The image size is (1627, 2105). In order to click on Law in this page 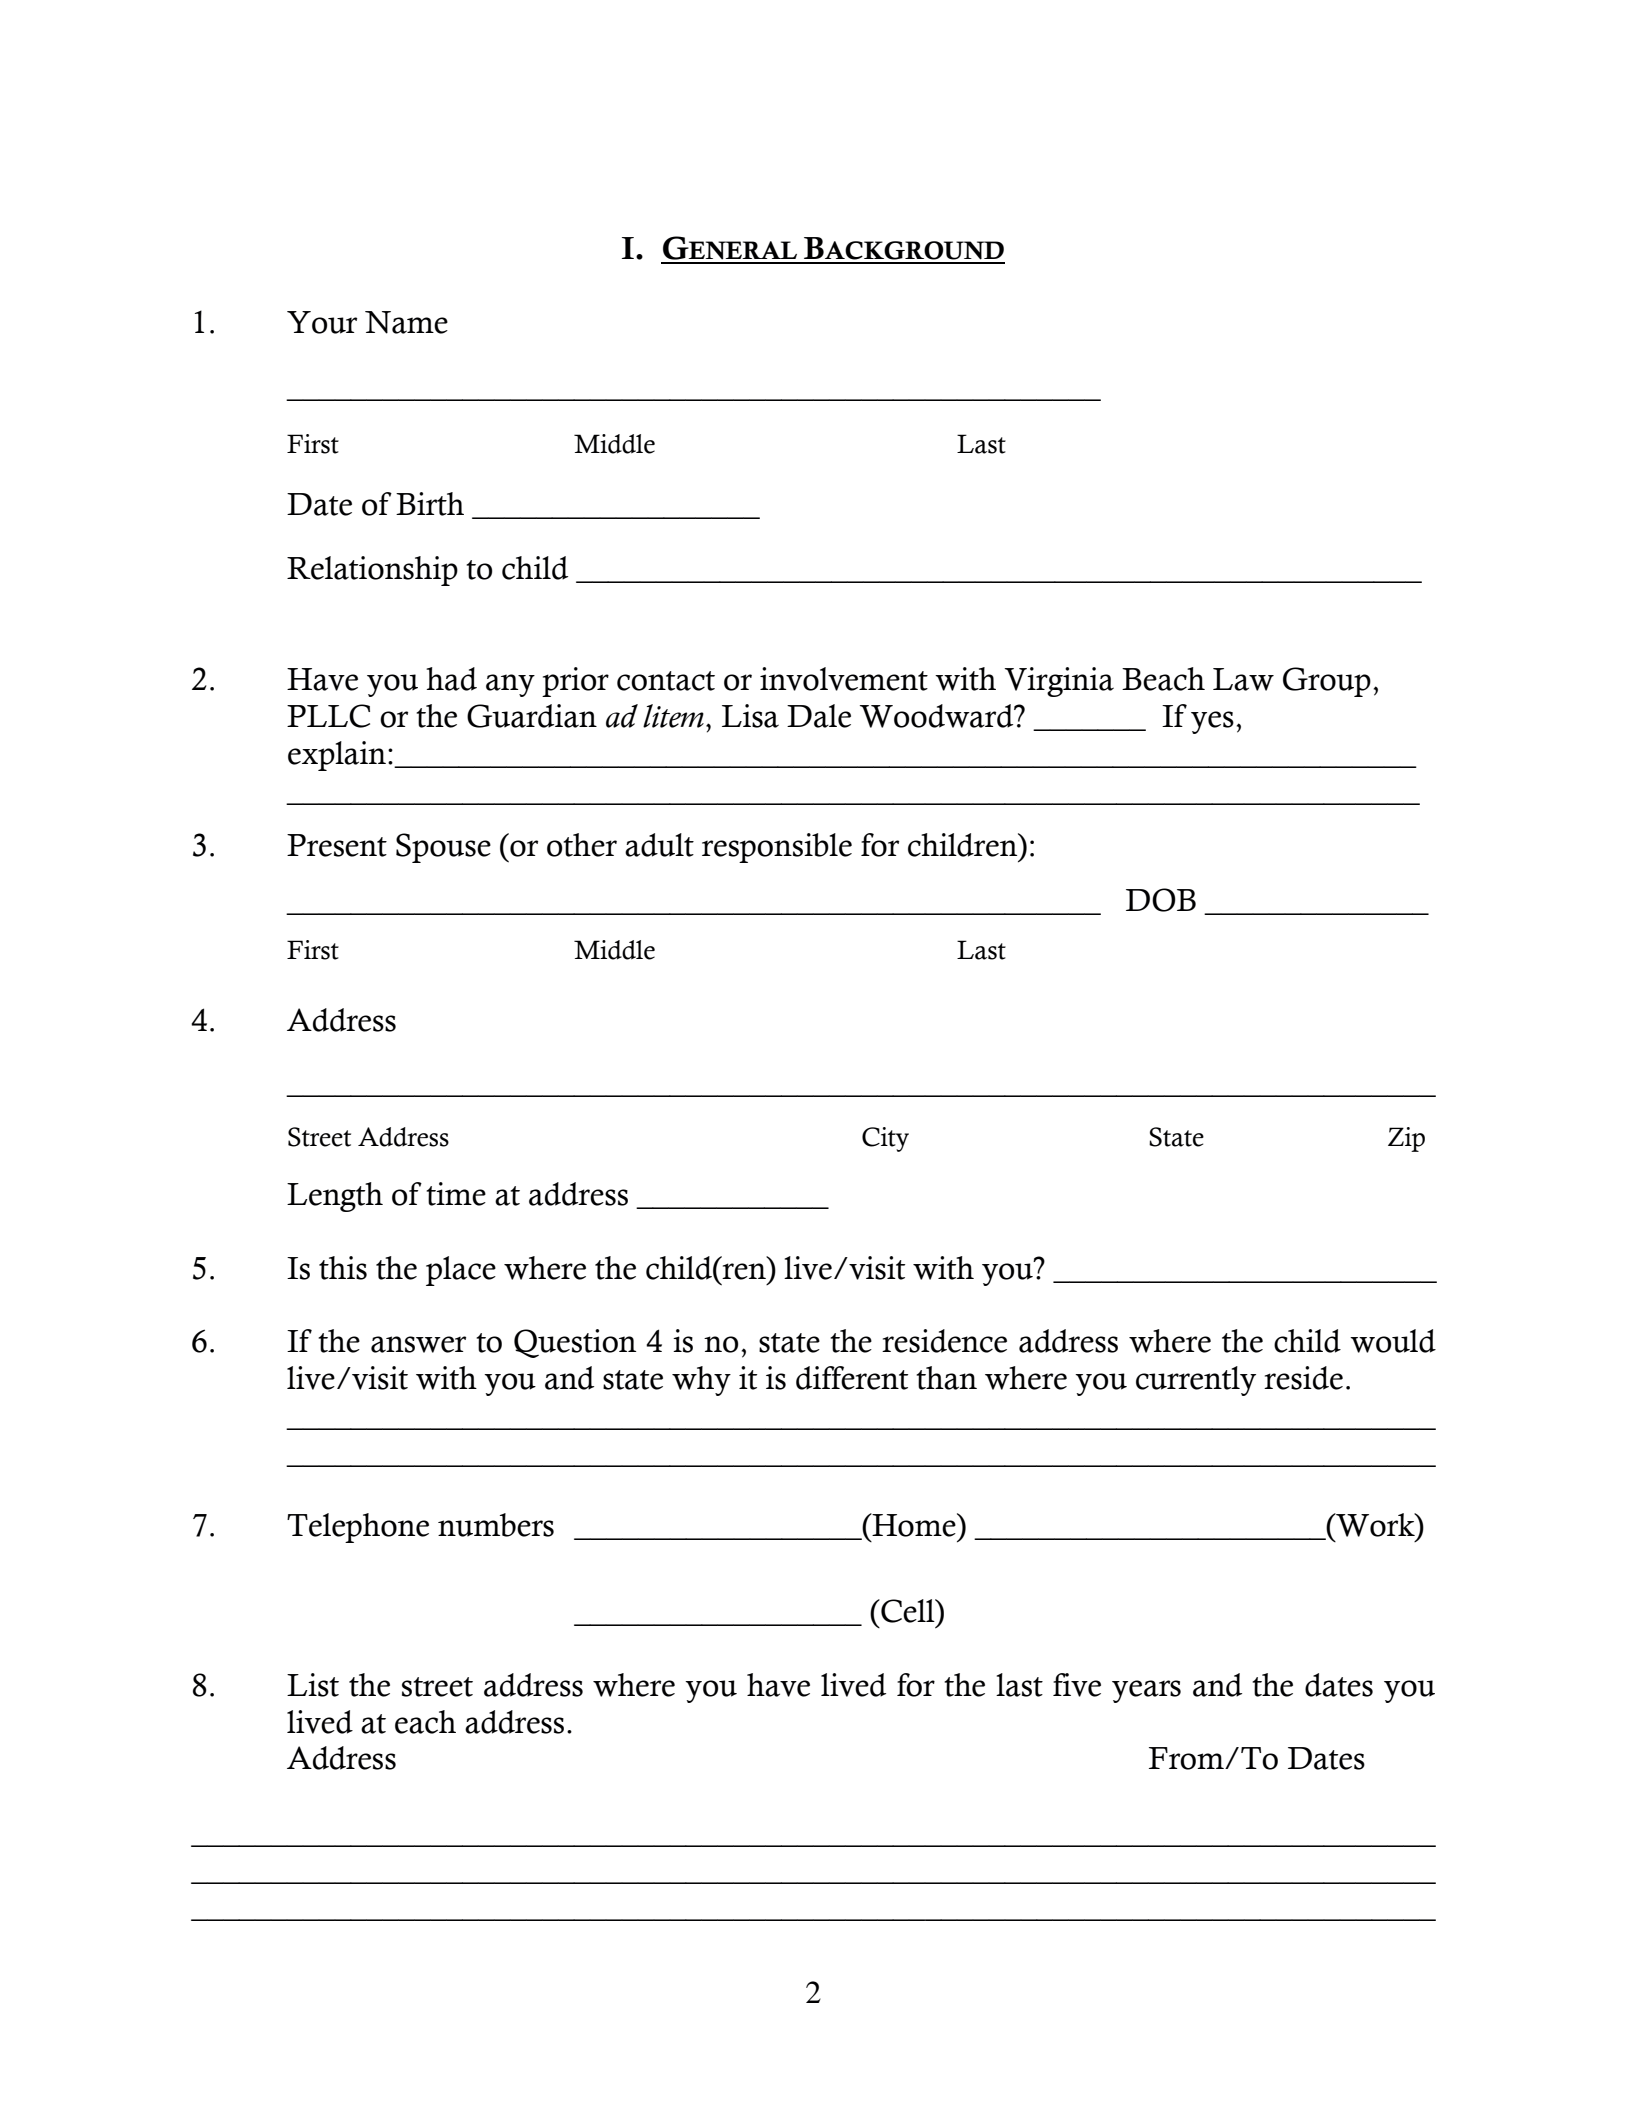, I will do `click(1243, 679)`.
